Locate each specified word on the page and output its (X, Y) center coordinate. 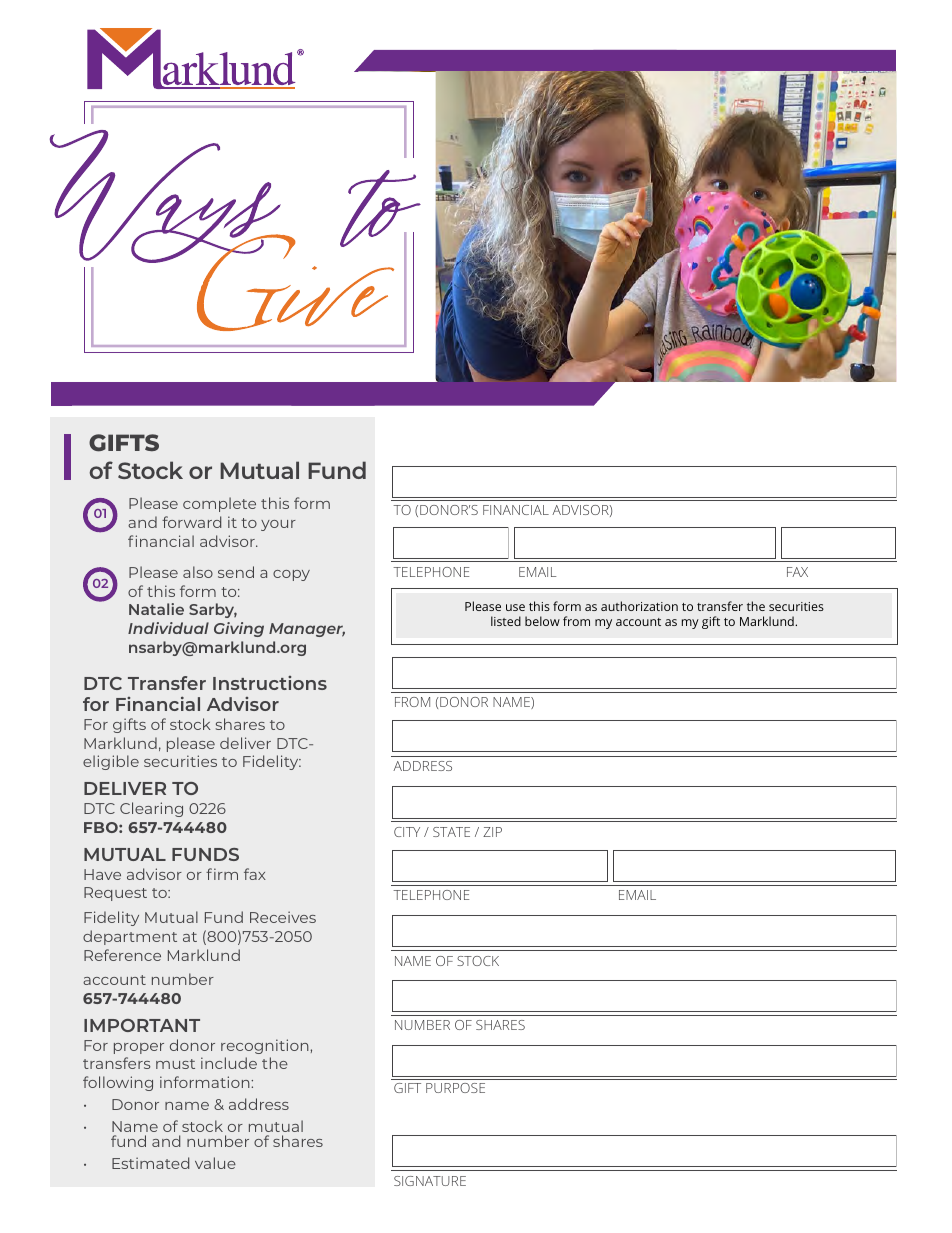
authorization (639, 606)
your (278, 525)
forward (191, 522)
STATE (451, 832)
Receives (283, 917)
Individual (168, 628)
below (542, 621)
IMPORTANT (142, 1025)
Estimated (150, 1163)
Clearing (151, 809)
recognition (266, 1046)
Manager (307, 630)
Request (115, 894)
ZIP (492, 832)
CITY (407, 832)
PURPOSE (455, 1088)
